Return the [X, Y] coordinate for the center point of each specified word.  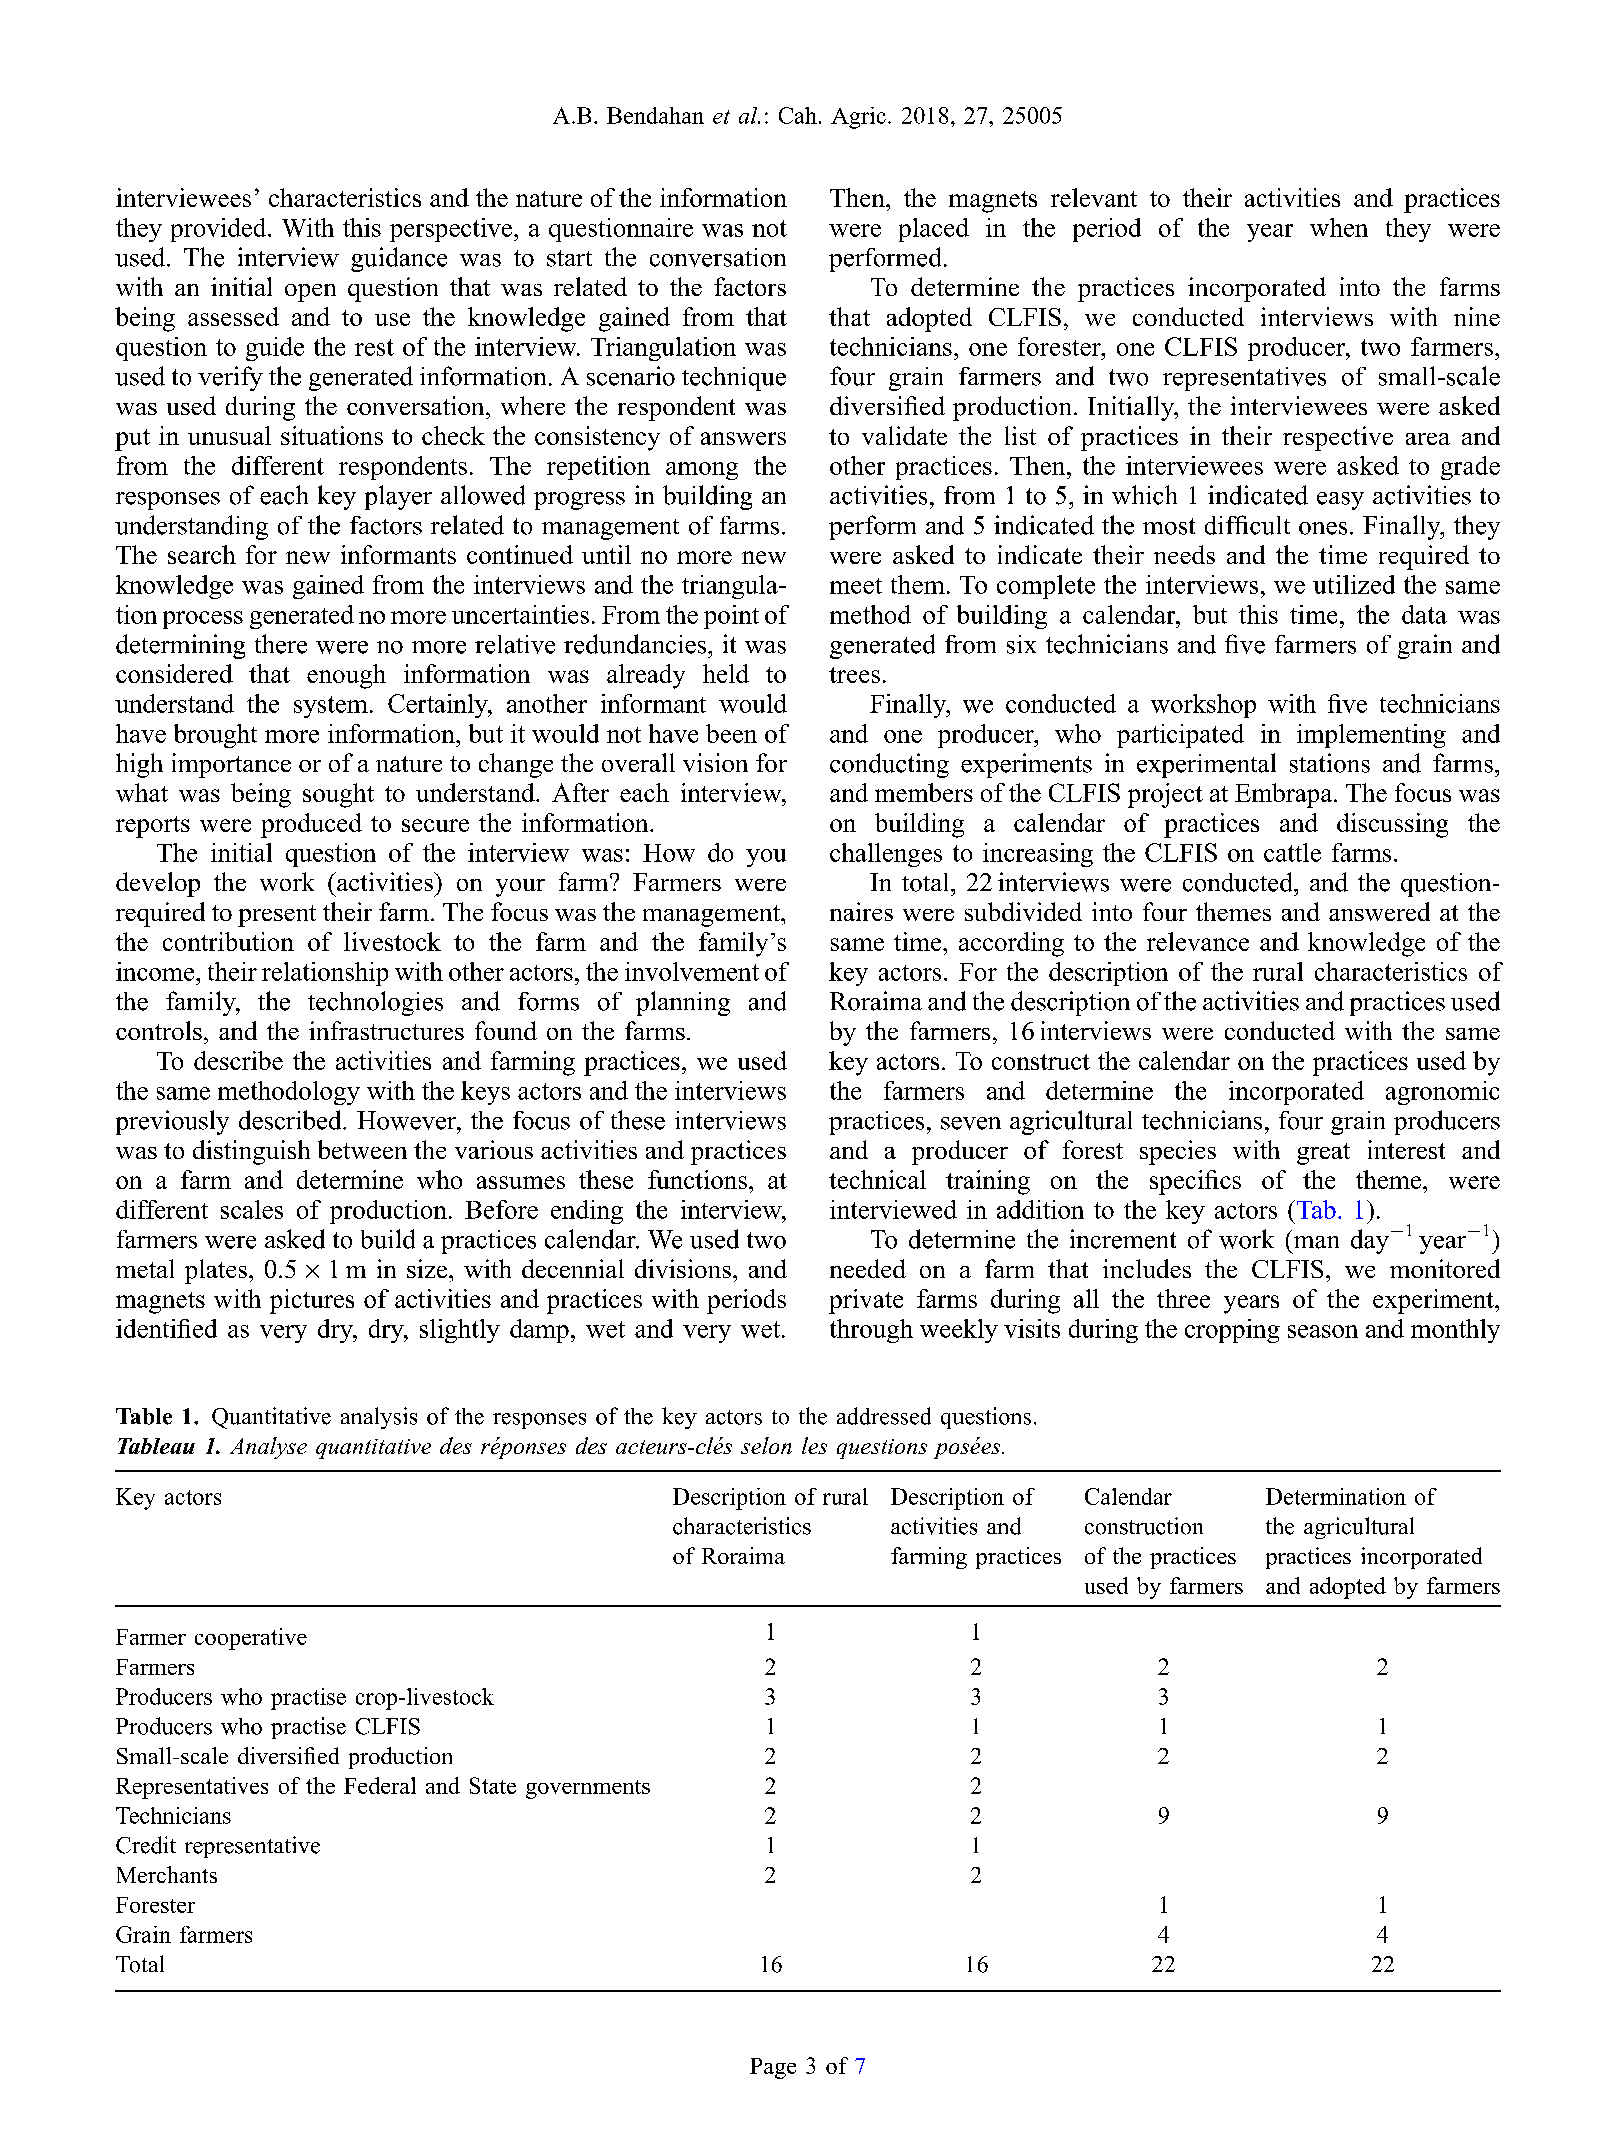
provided [220, 230]
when [1339, 227]
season [1323, 1331]
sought [338, 795]
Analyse [268, 1448]
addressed [884, 1416]
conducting [889, 765]
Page [773, 2068]
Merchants [167, 1874]
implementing [1371, 736]
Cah [798, 115]
